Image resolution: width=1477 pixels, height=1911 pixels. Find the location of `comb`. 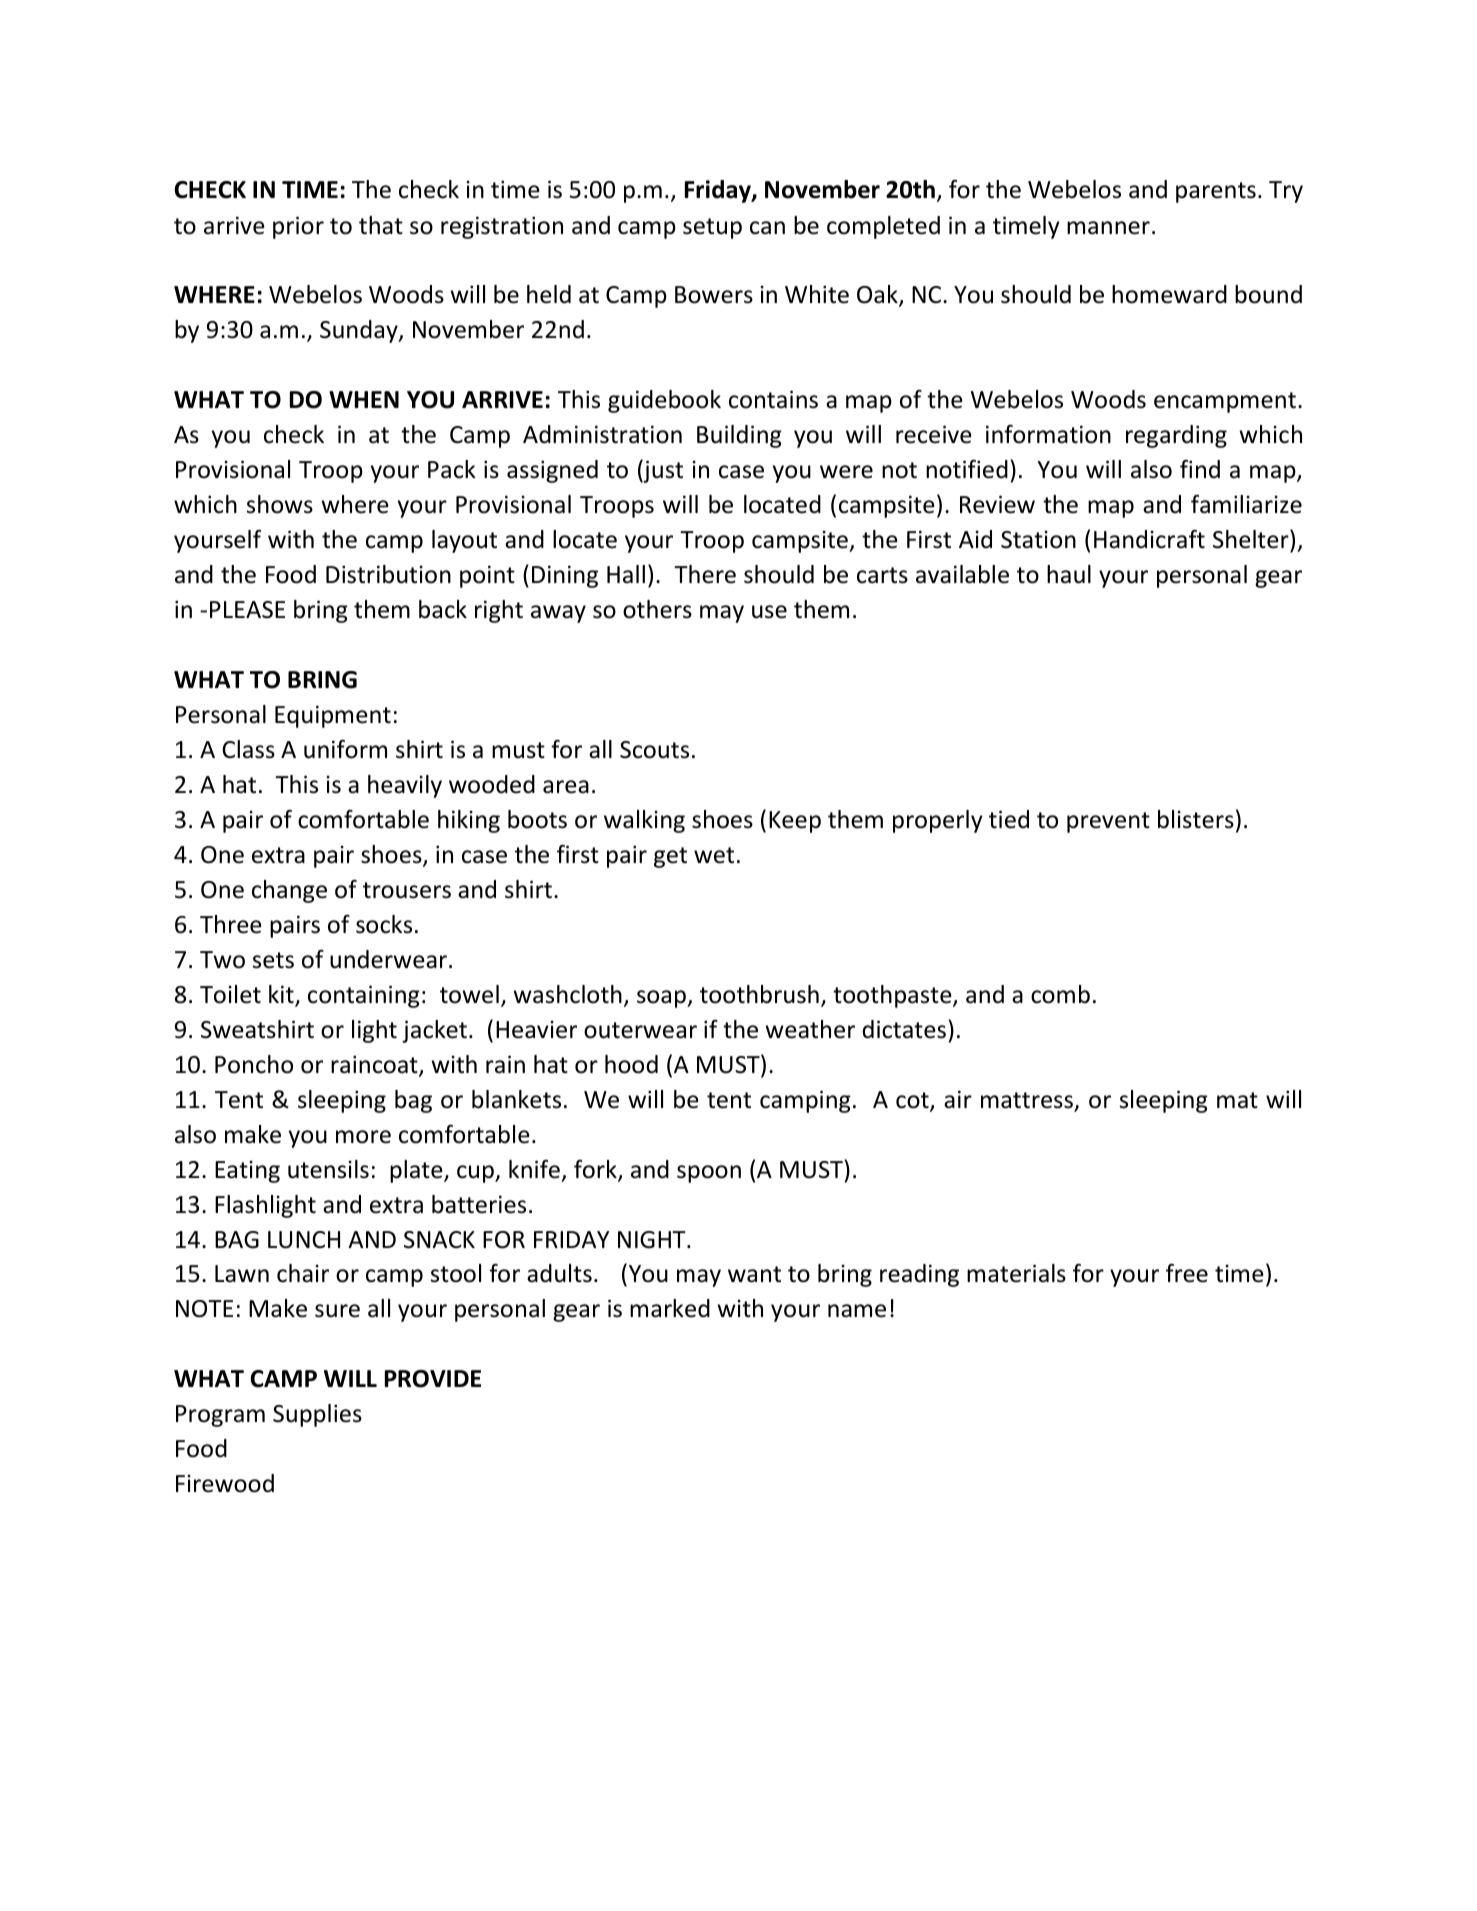

comb is located at coordinates (1060, 994).
